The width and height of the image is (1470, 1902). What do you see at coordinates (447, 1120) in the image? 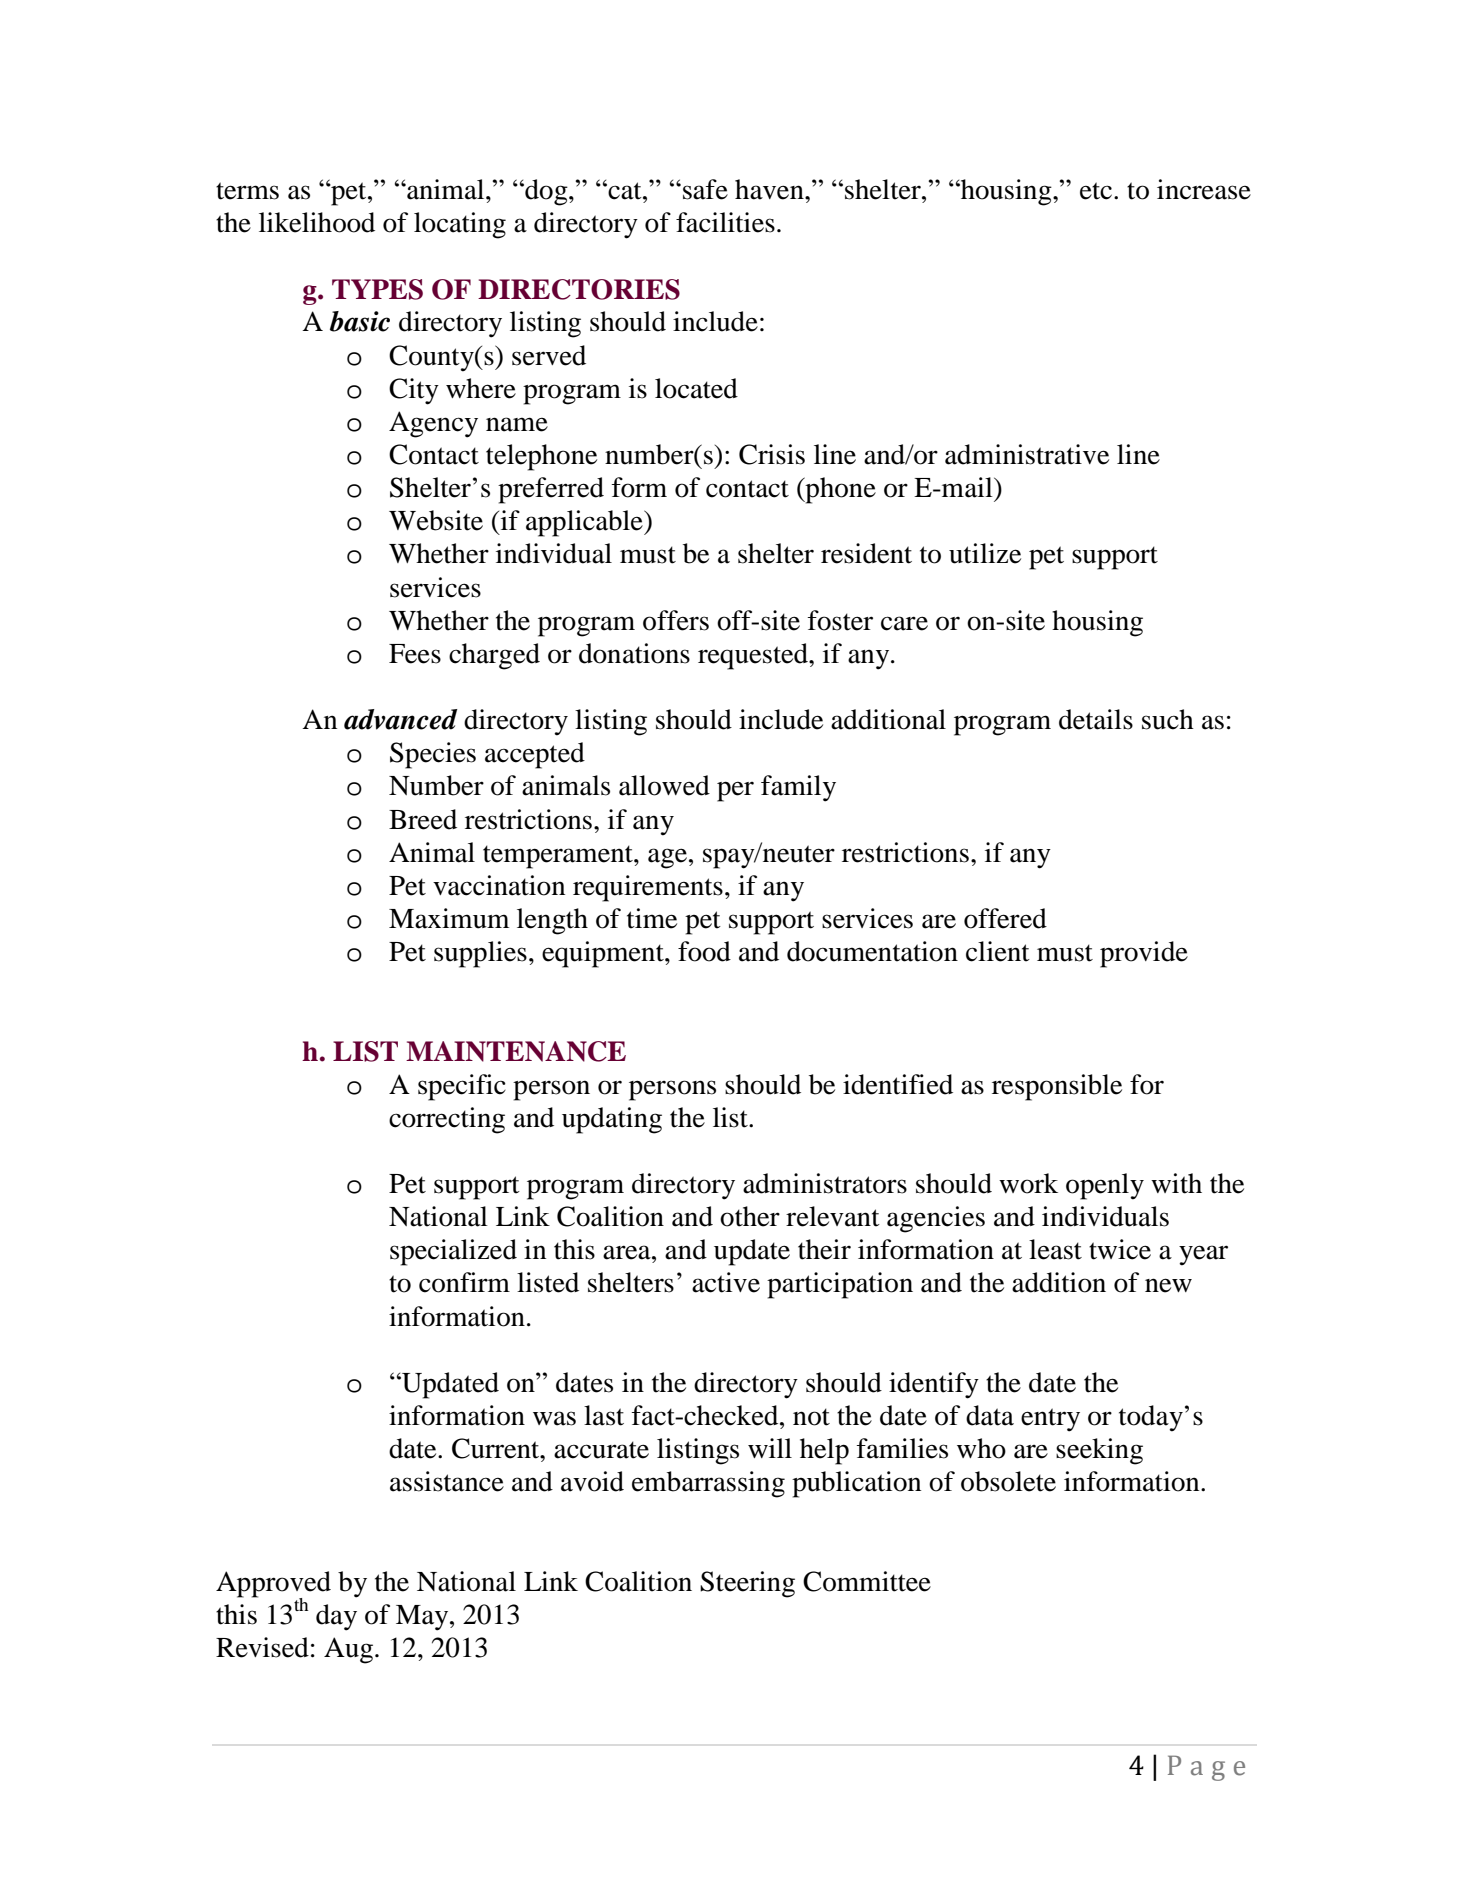
I see `correcting` at bounding box center [447, 1120].
